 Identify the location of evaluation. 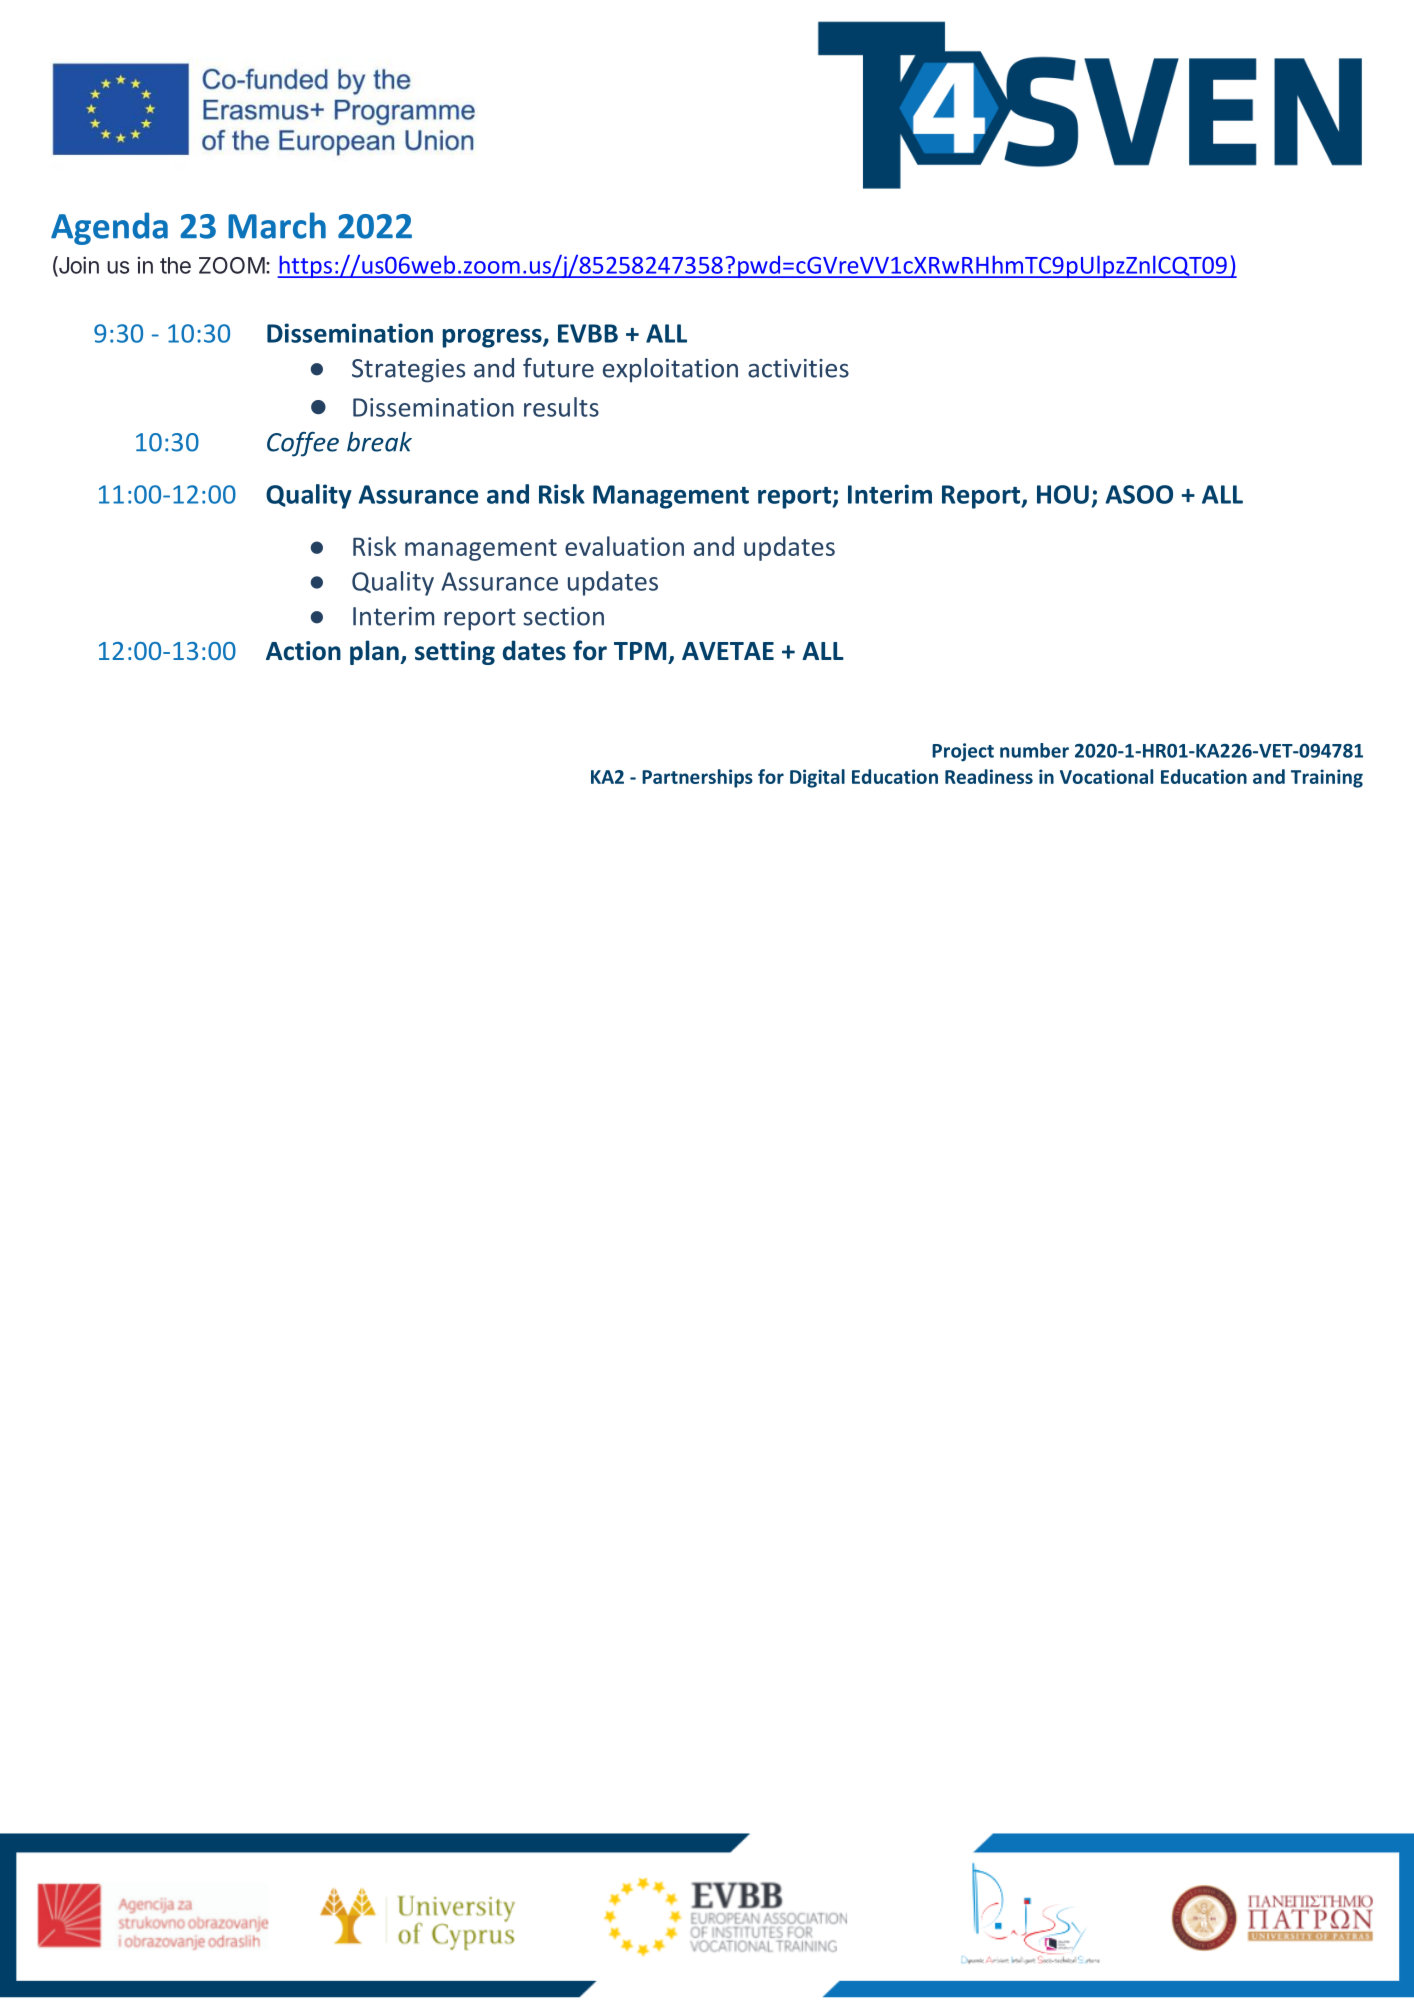
(624, 546).
